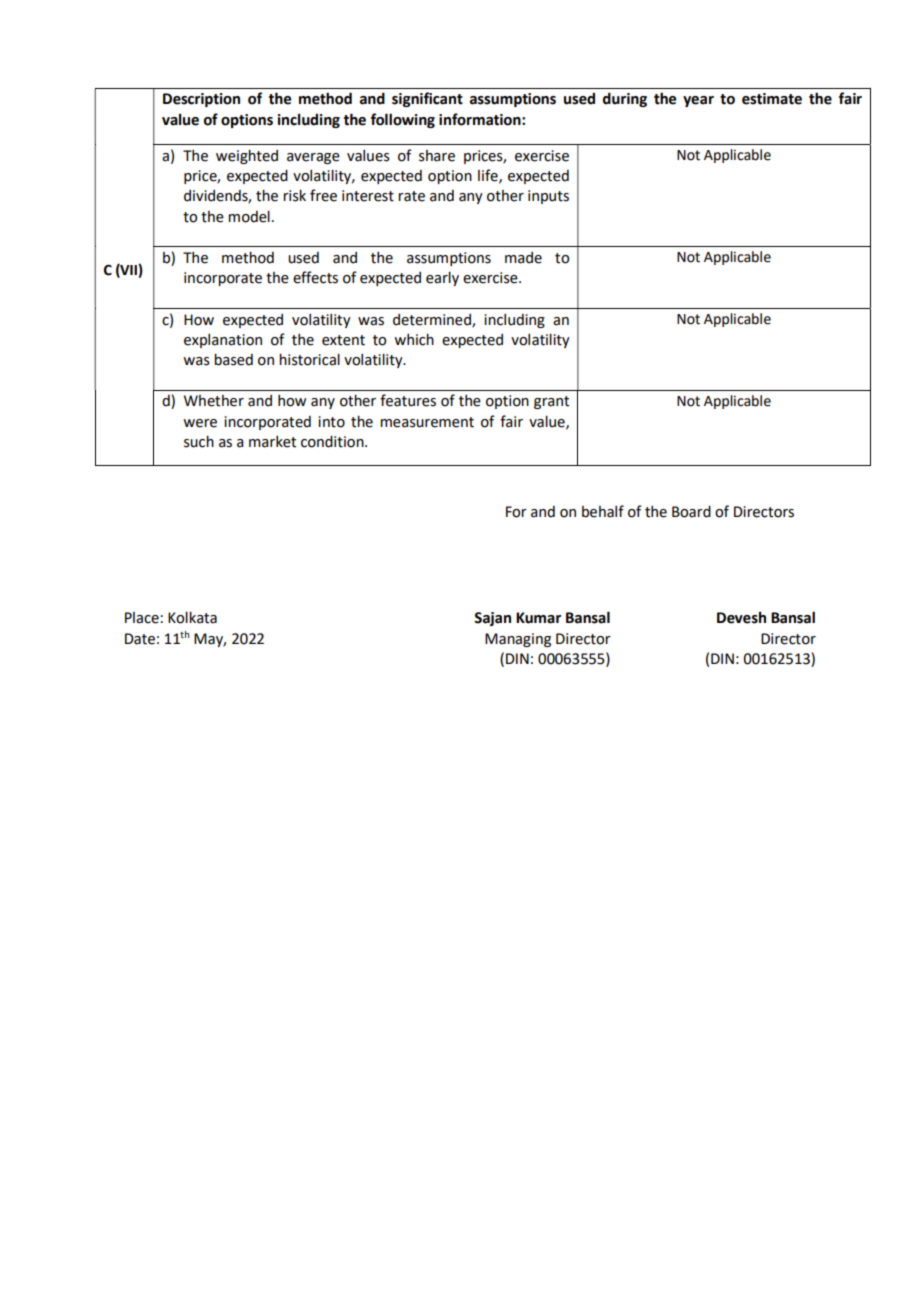  Describe the element at coordinates (551, 402) in the screenshot. I see `grant` at that location.
